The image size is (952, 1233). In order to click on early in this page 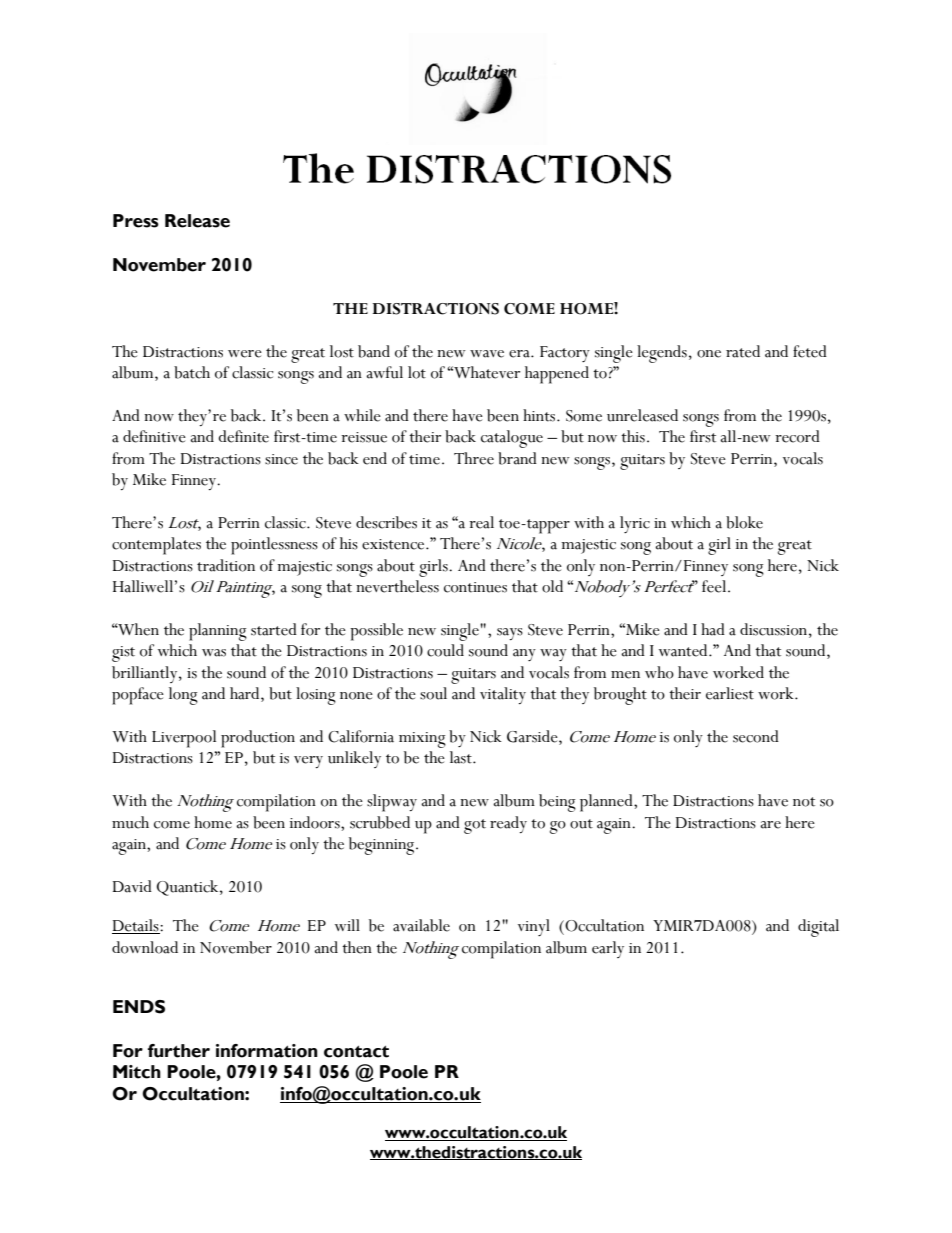, I will do `click(608, 949)`.
